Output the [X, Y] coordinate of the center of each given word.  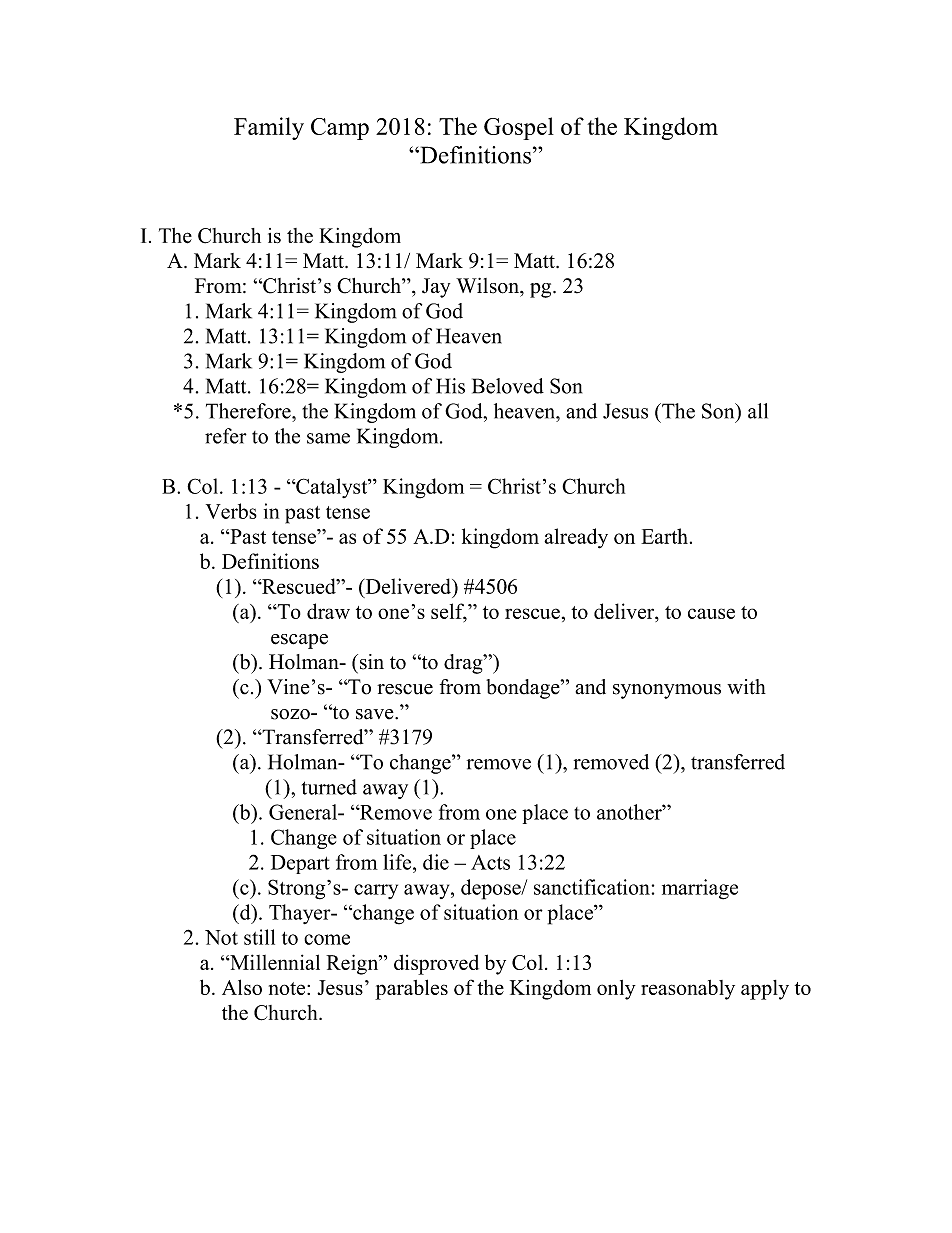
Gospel [519, 128]
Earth [664, 536]
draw [328, 611]
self [449, 612]
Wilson [488, 286]
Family [269, 128]
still [259, 937]
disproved [436, 964]
